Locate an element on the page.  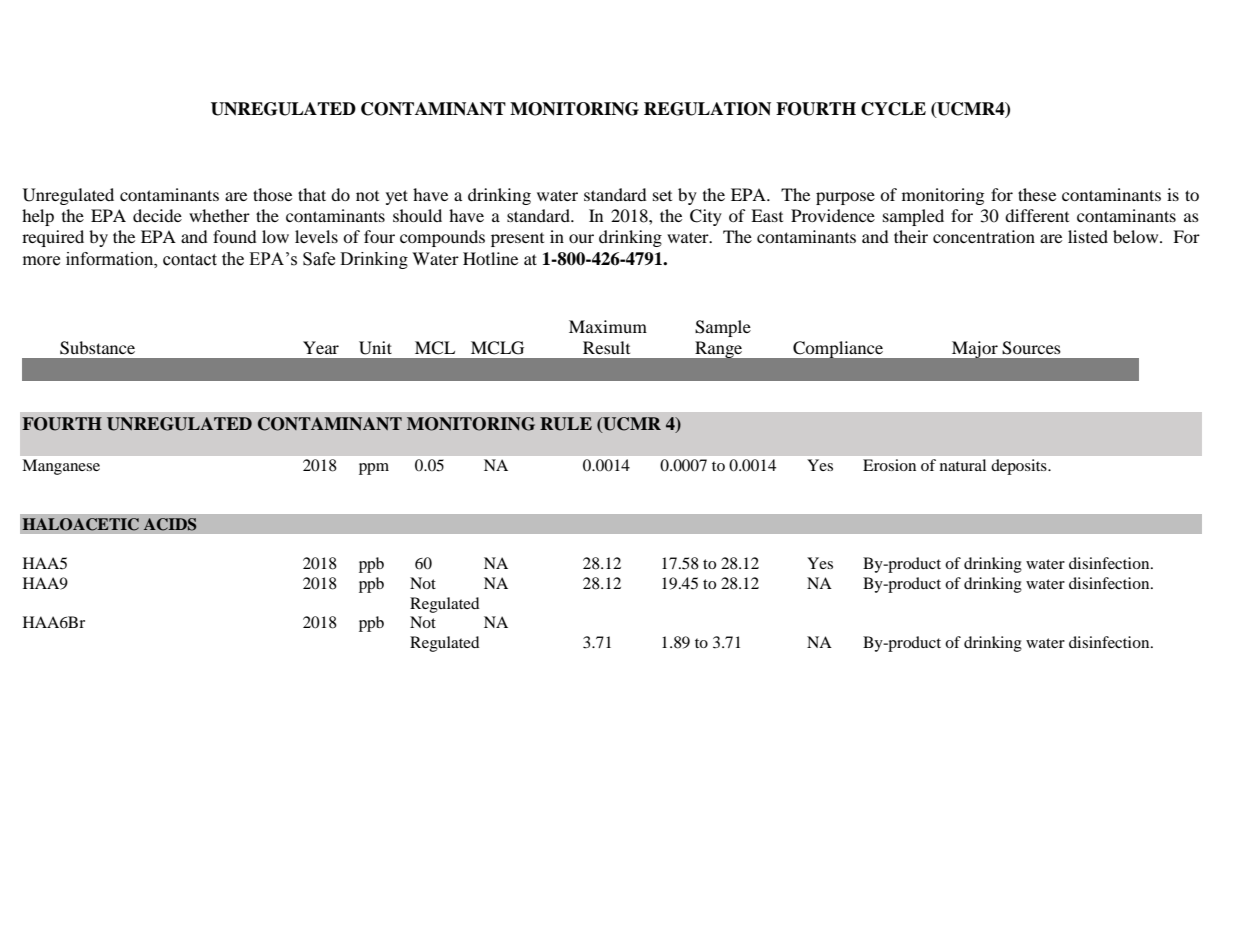
deposits is located at coordinates (1020, 467).
